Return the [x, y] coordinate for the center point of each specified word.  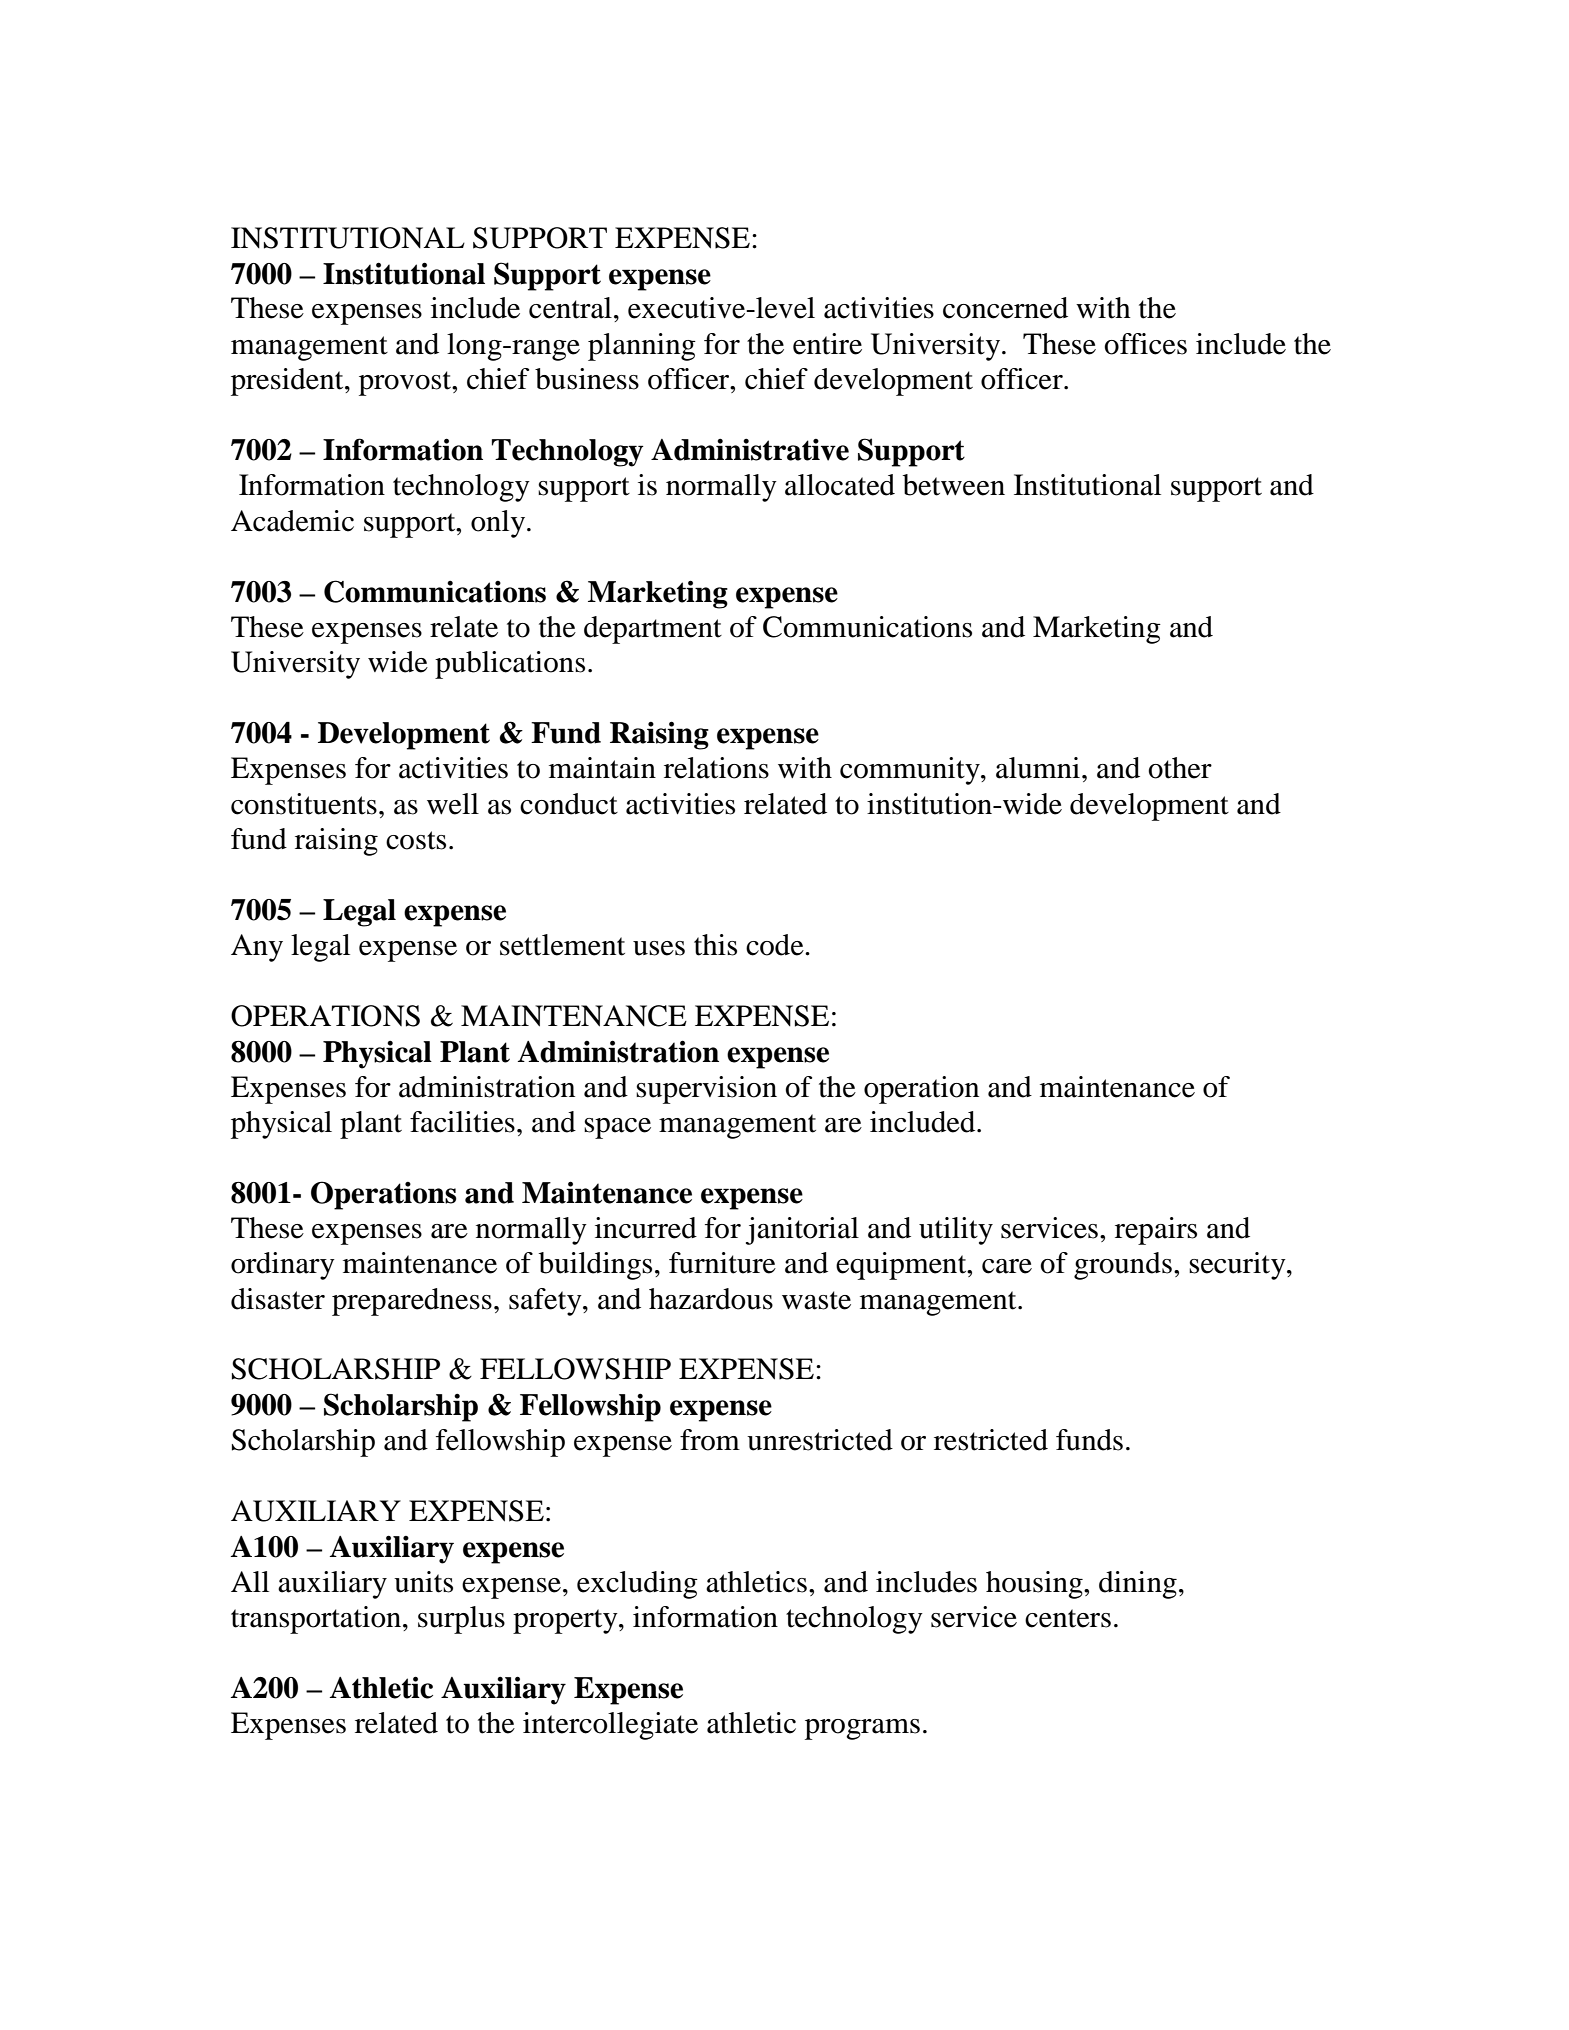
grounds [1123, 1266]
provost [406, 383]
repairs [1156, 1231]
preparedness [412, 1302]
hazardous [711, 1299]
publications [510, 665]
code [776, 945]
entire [827, 344]
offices [1145, 344]
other [1180, 768]
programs [862, 1729]
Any [257, 948]
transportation [316, 1620]
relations [716, 768]
